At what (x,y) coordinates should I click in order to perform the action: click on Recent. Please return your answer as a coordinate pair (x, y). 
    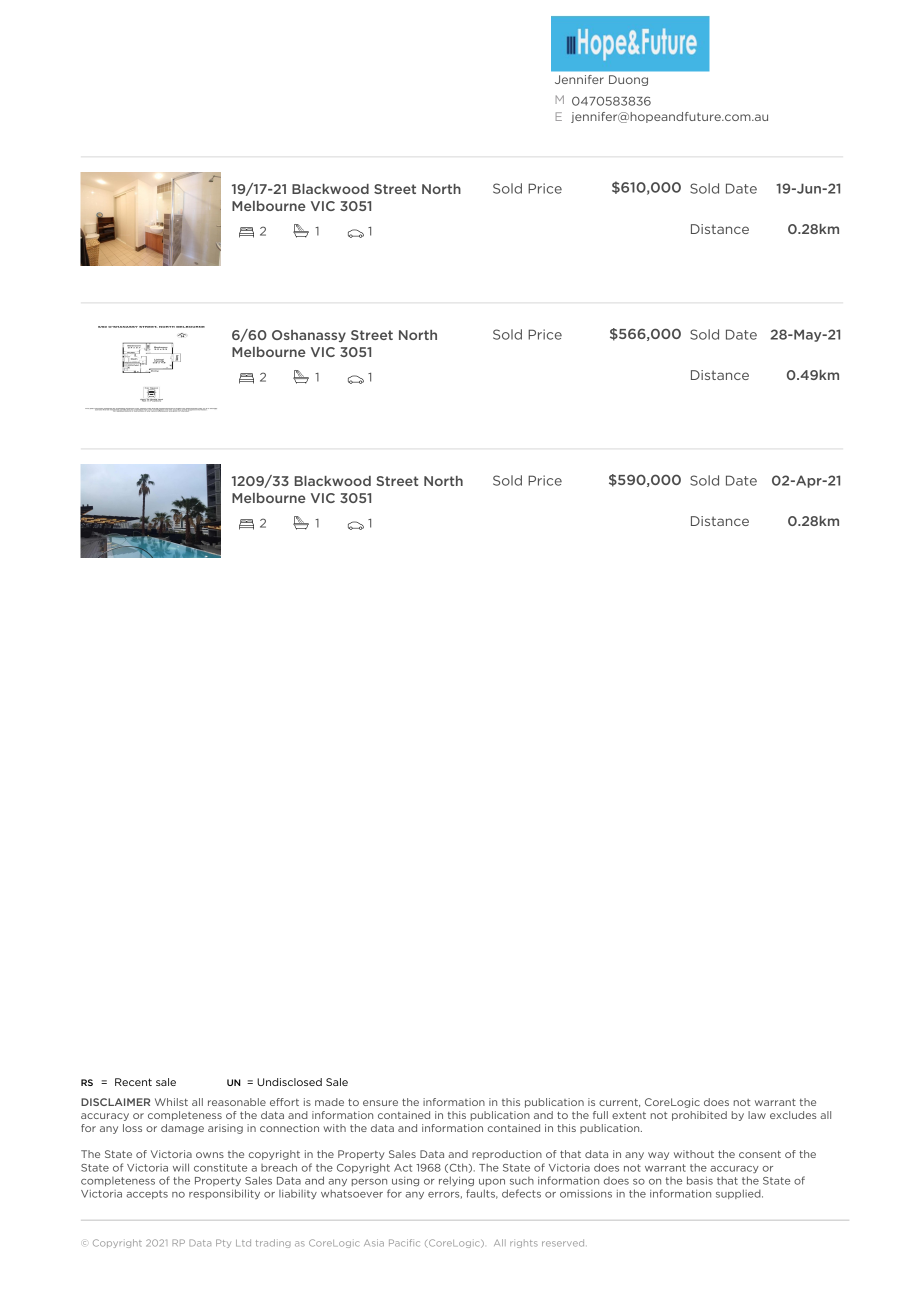
    Looking at the image, I should click on (133, 1082).
